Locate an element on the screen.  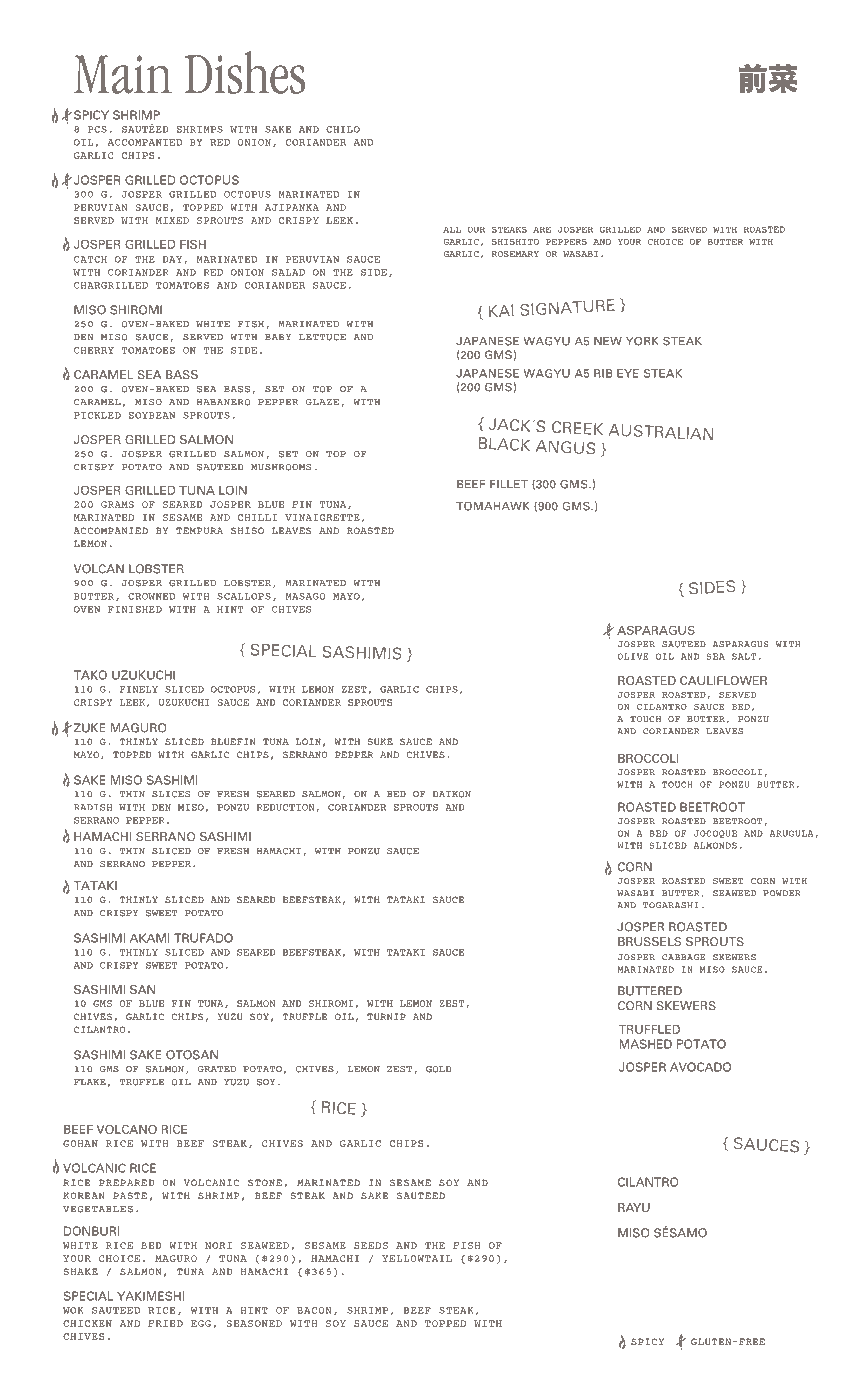
CHILO is located at coordinates (343, 129).
